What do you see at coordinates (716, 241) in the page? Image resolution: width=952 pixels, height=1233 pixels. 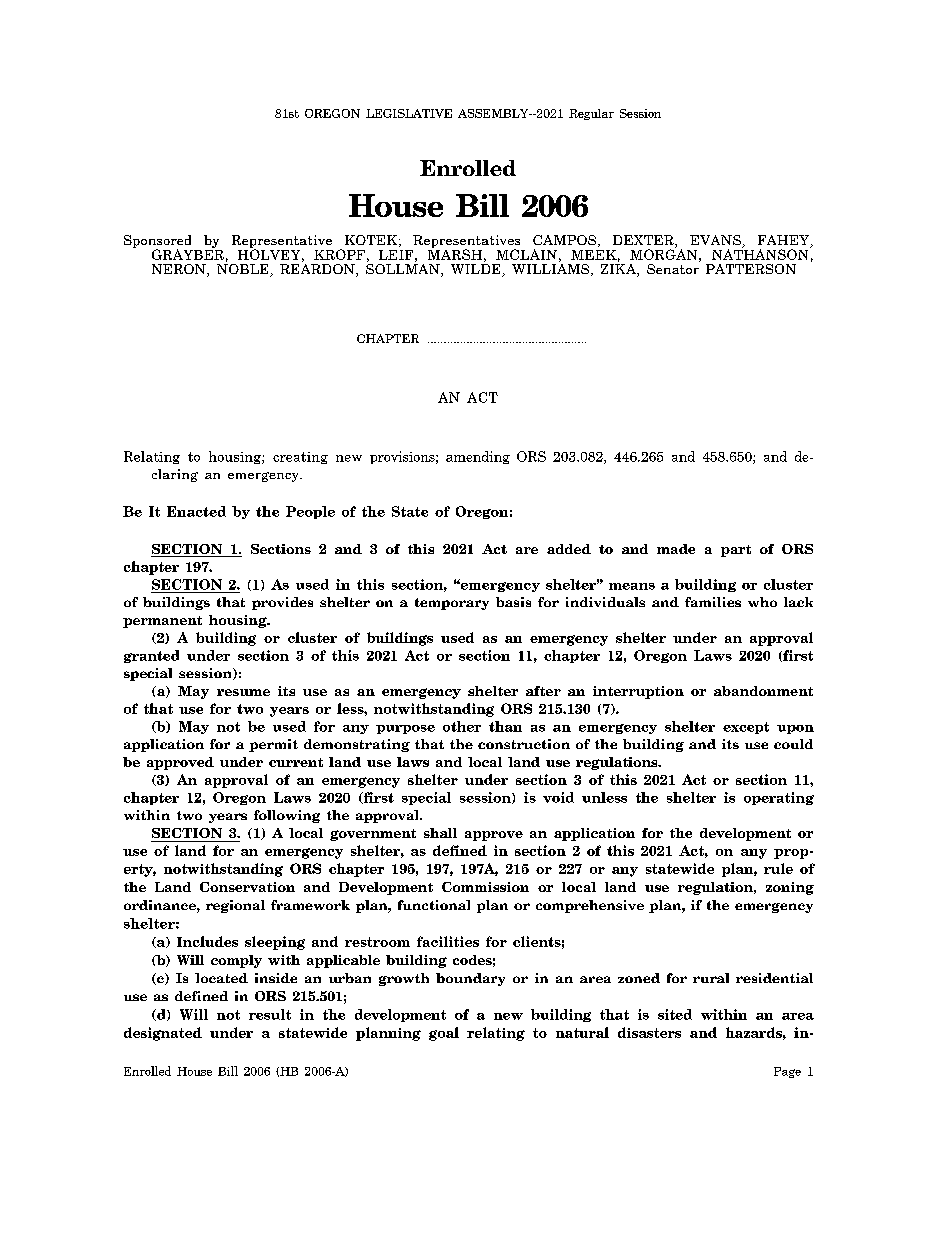 I see `EVANS` at bounding box center [716, 241].
